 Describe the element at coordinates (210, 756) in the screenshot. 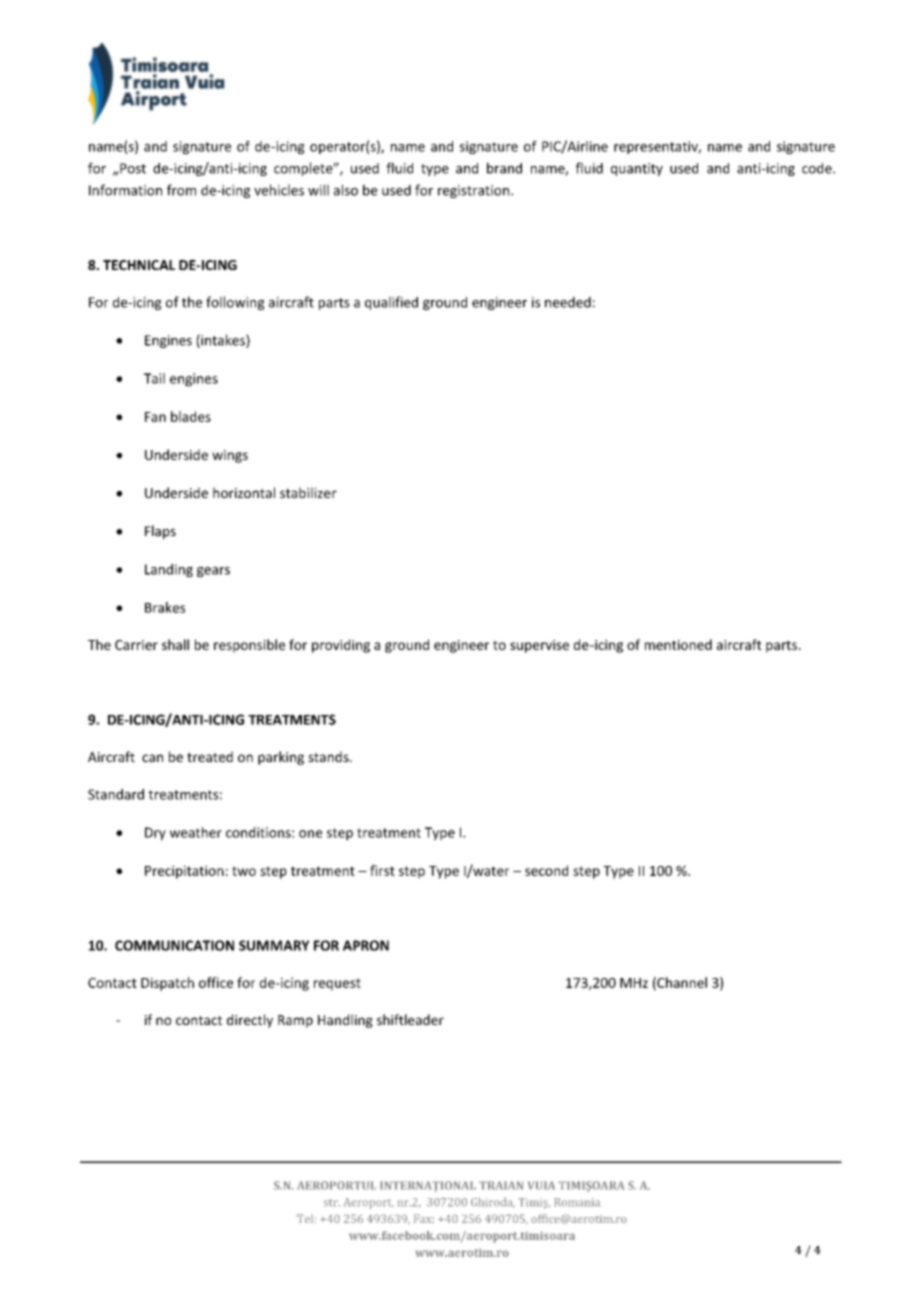

I see `treated` at that location.
